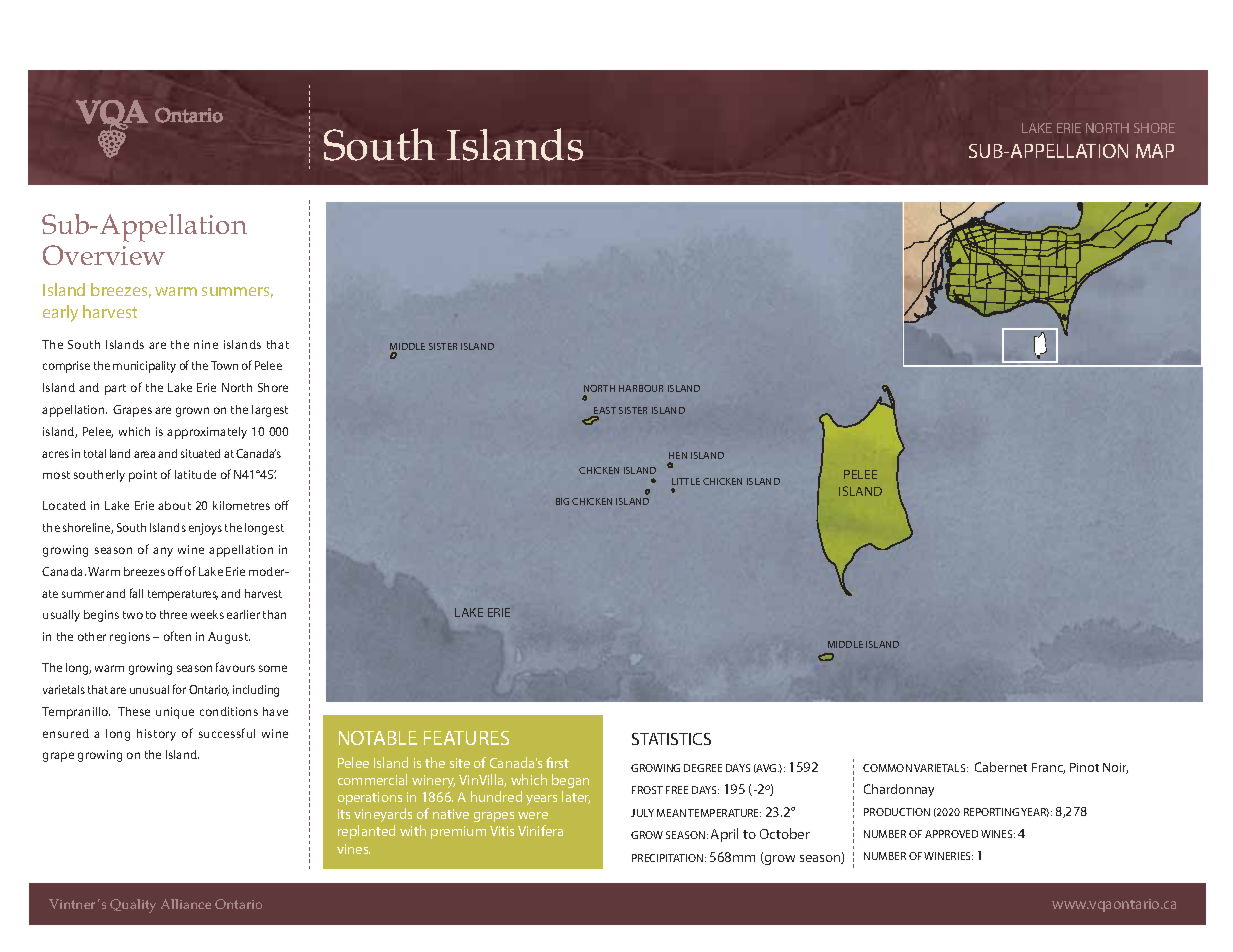 This screenshot has width=1233, height=952. What do you see at coordinates (562, 501) in the screenshot?
I see `BIG` at bounding box center [562, 501].
